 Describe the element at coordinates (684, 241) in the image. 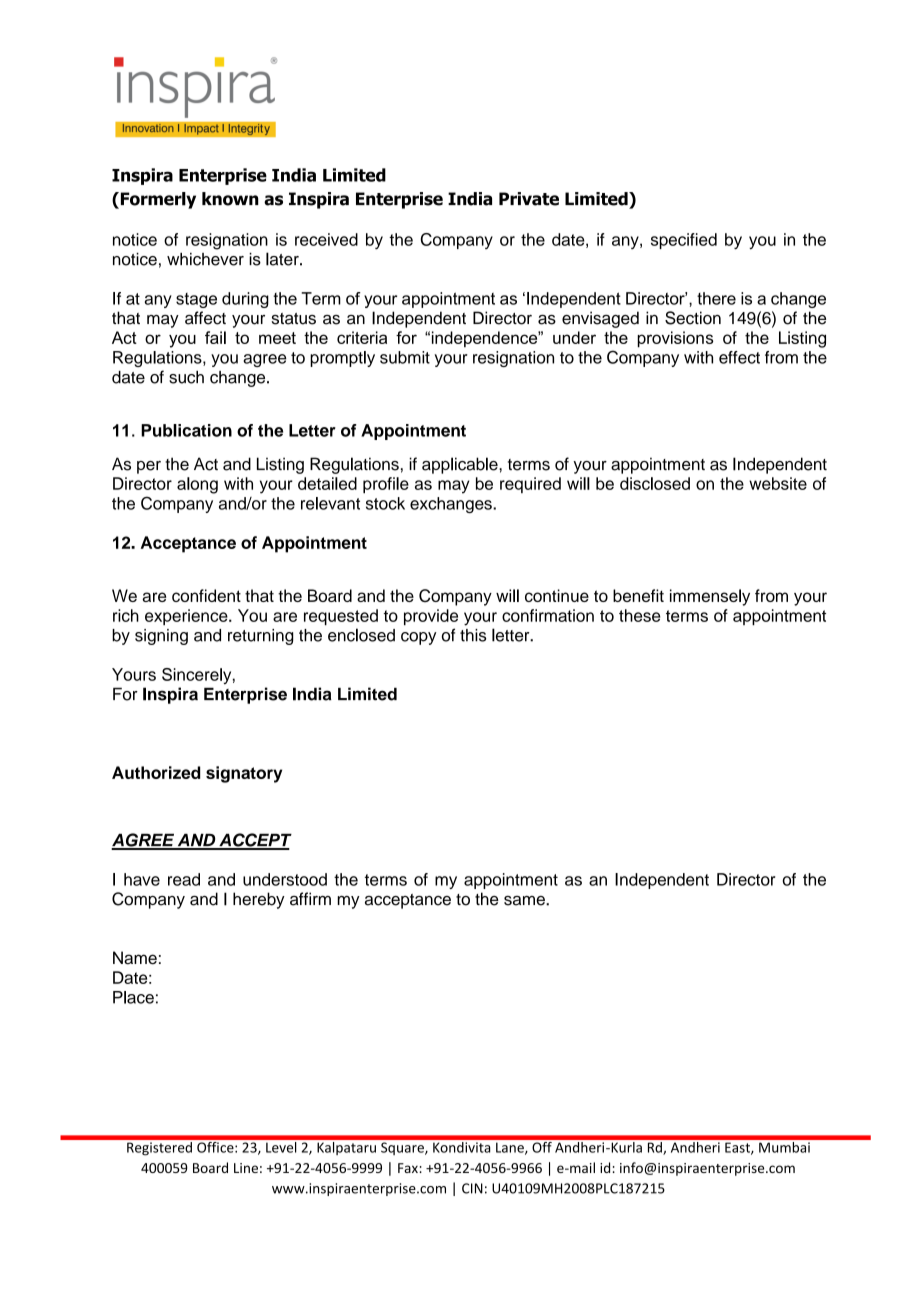

I see `specified` at that location.
